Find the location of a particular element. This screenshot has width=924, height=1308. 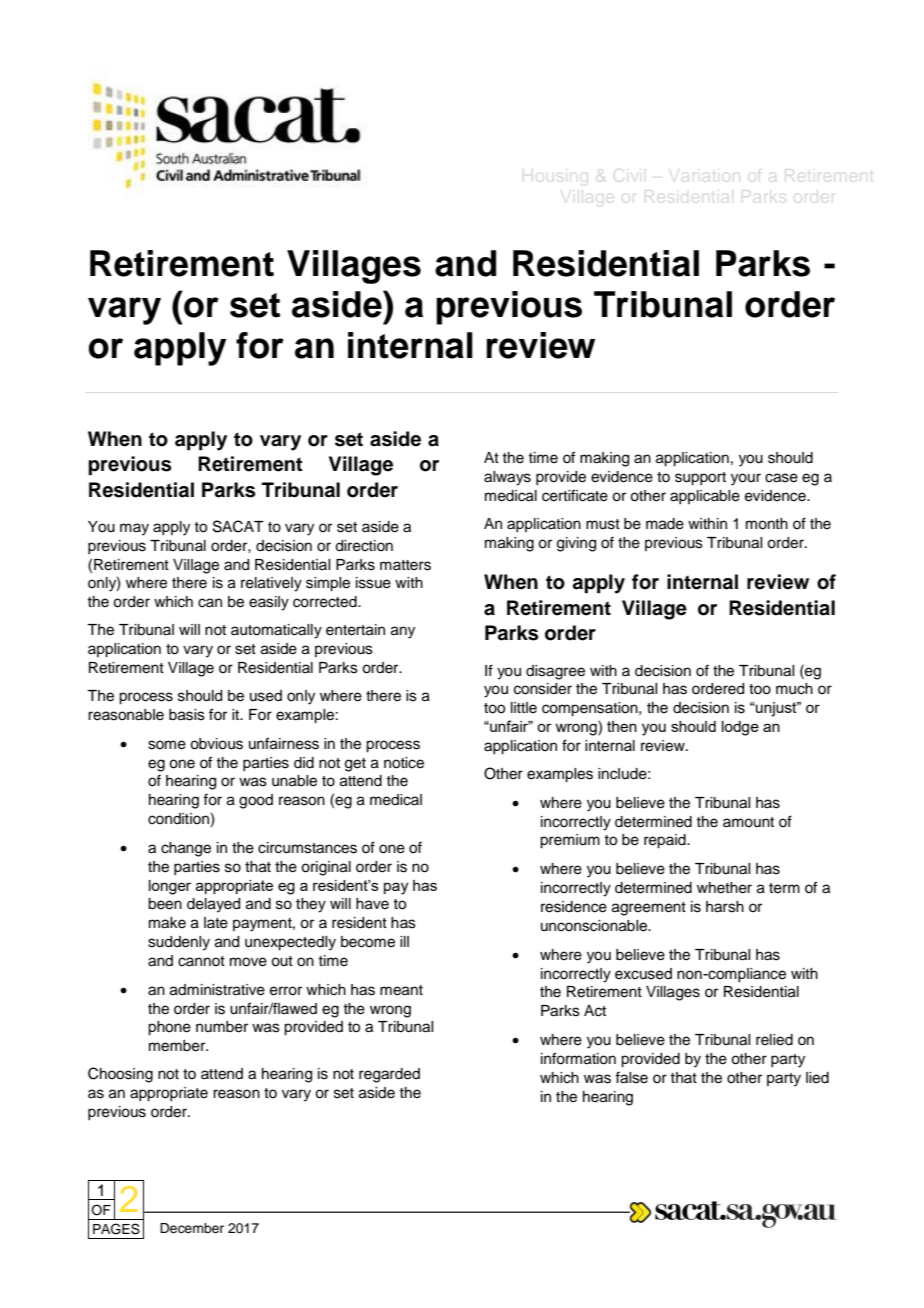

premium is located at coordinates (570, 841).
